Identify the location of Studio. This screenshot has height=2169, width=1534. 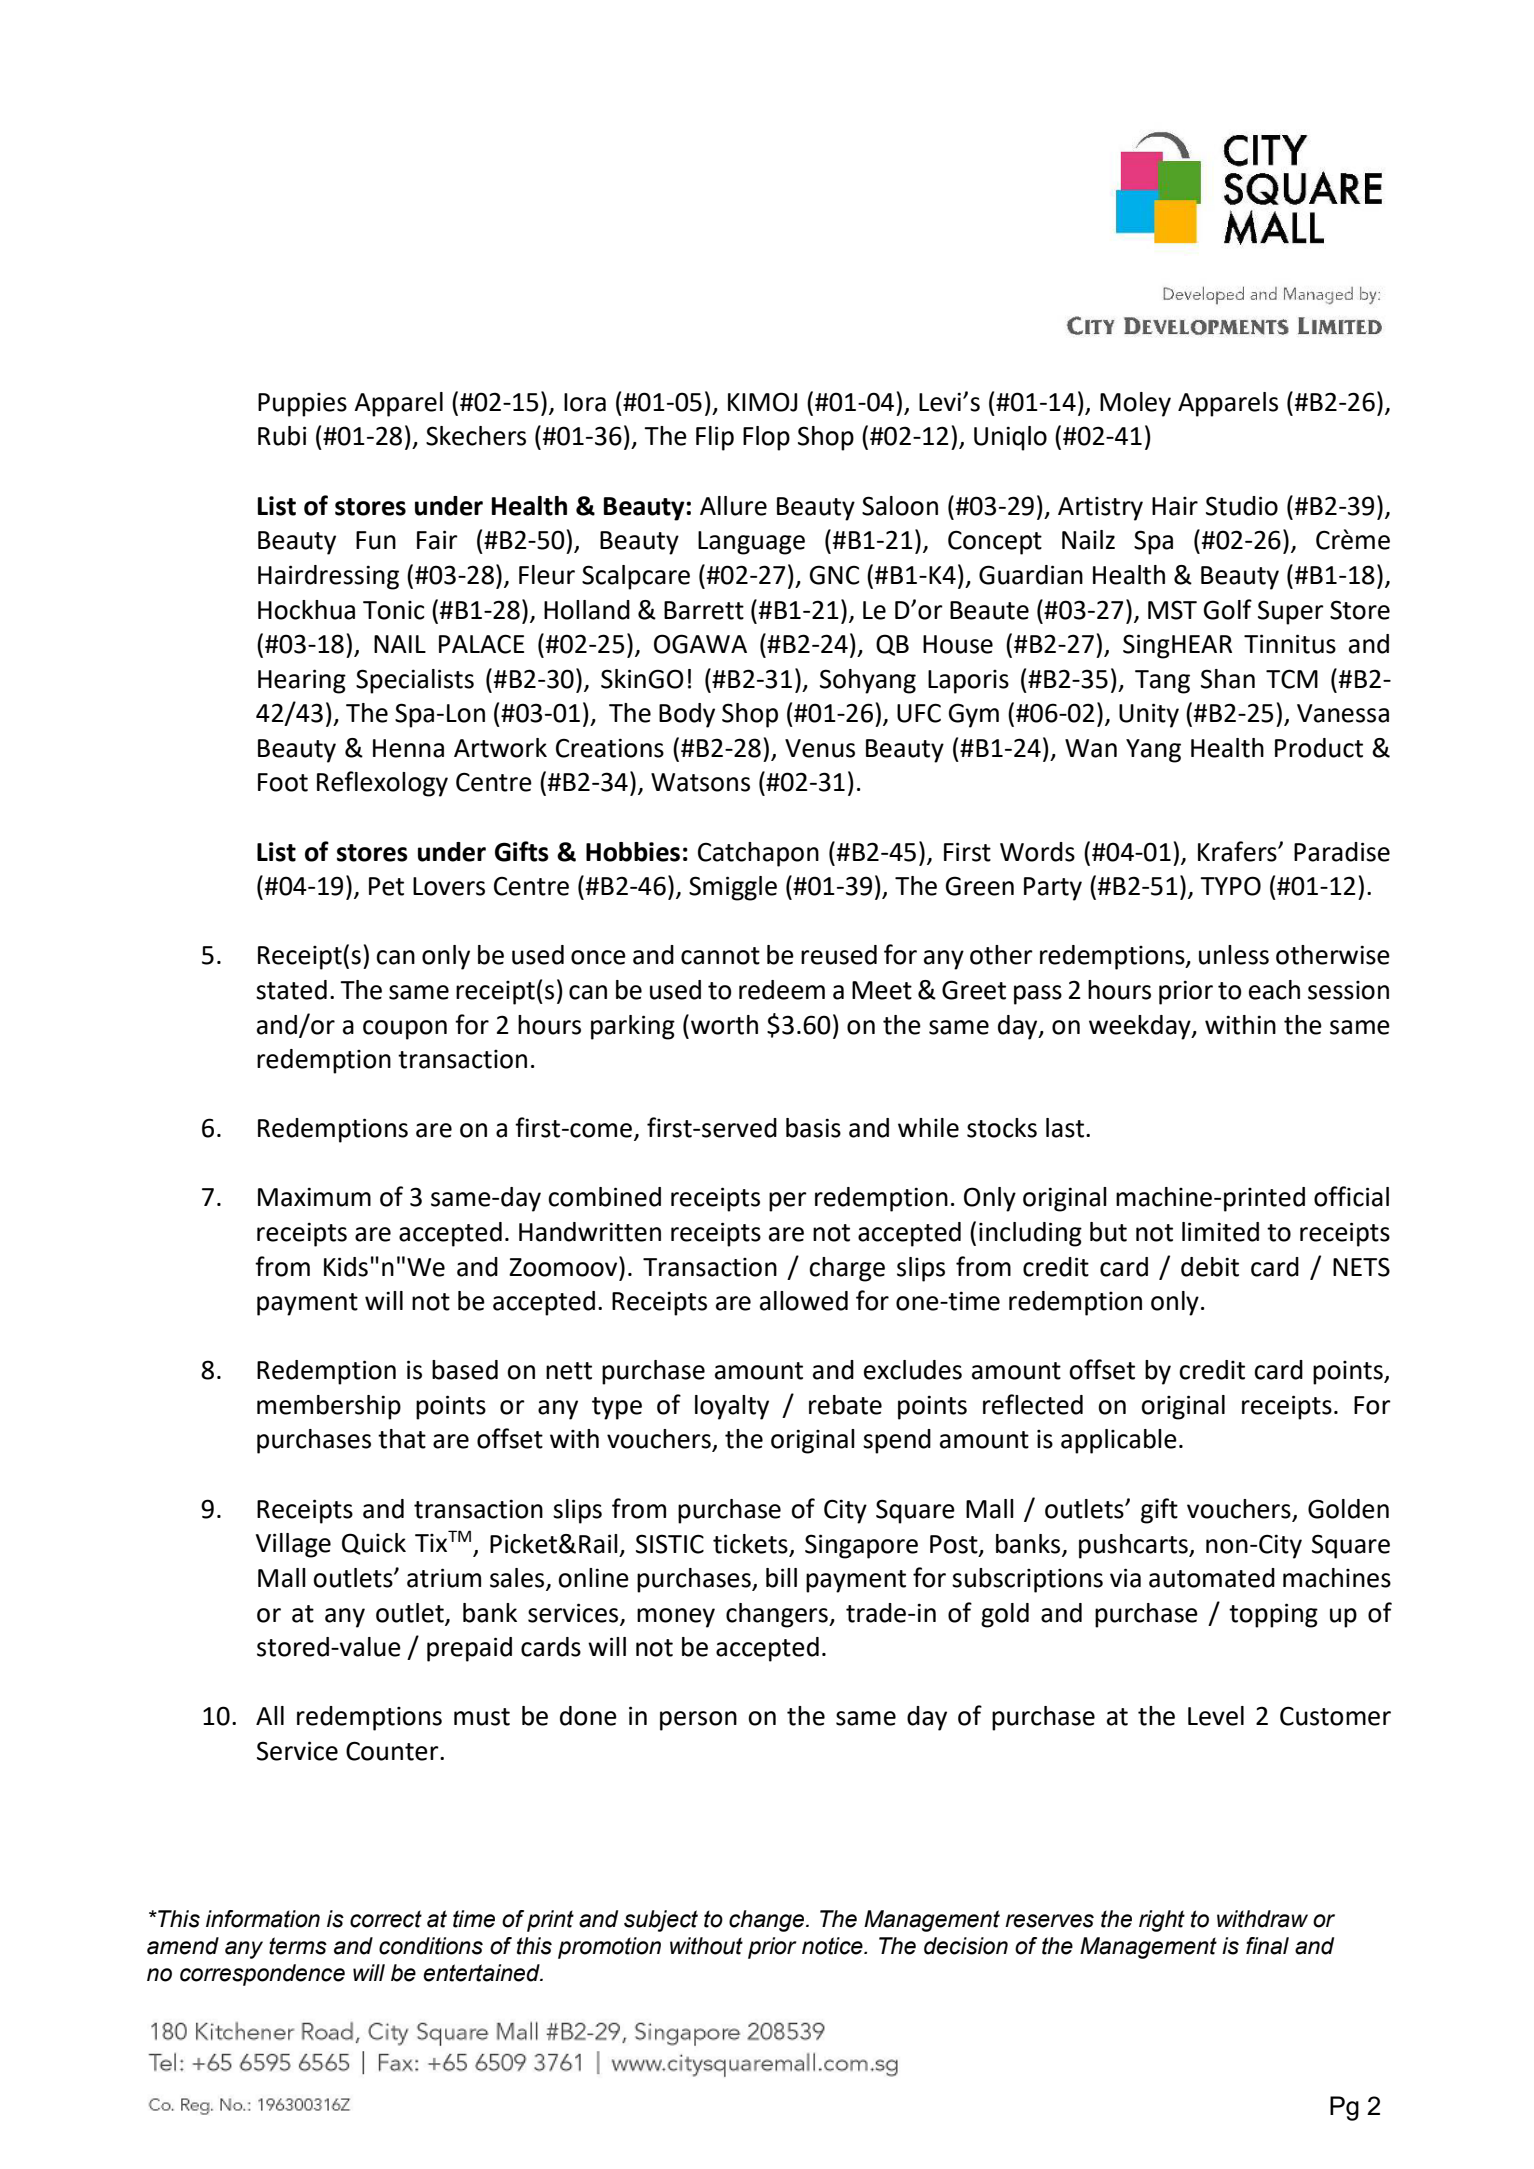
(1242, 506).
